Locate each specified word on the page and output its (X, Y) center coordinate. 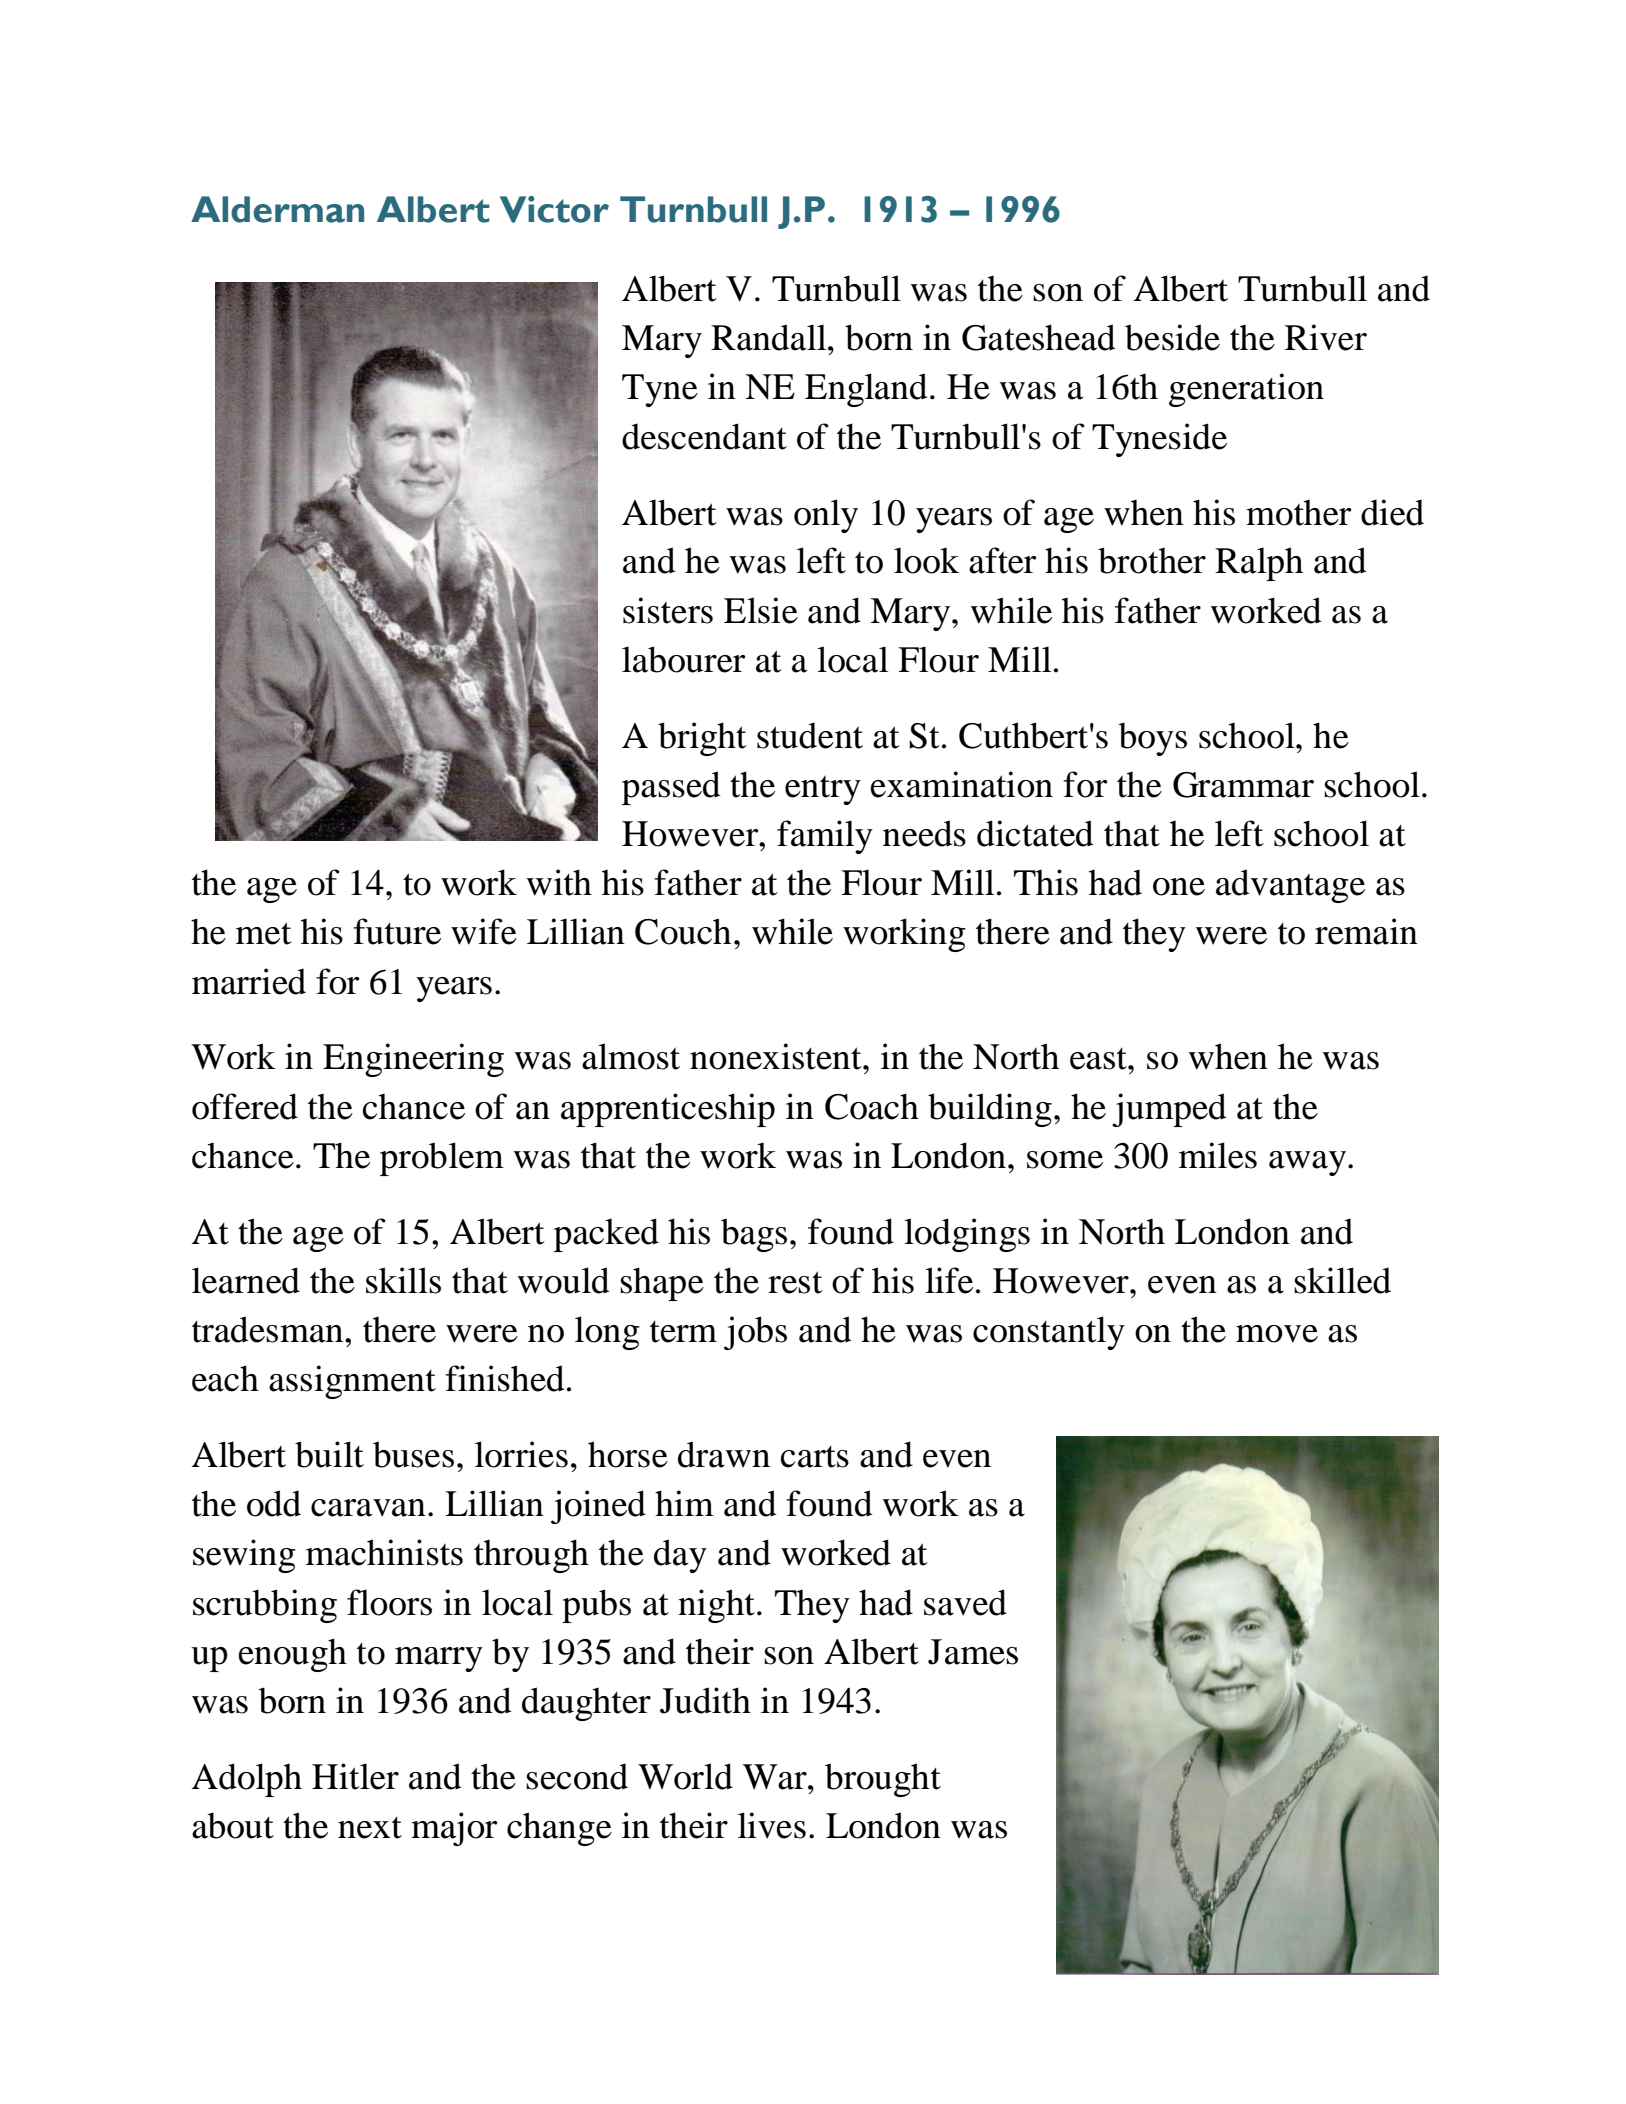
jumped (1169, 1110)
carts (815, 1457)
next (370, 1828)
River (1326, 337)
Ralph (1259, 564)
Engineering (413, 1060)
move (1277, 1334)
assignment (352, 1382)
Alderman (277, 209)
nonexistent (777, 1056)
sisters (668, 610)
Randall (770, 337)
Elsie (761, 610)
